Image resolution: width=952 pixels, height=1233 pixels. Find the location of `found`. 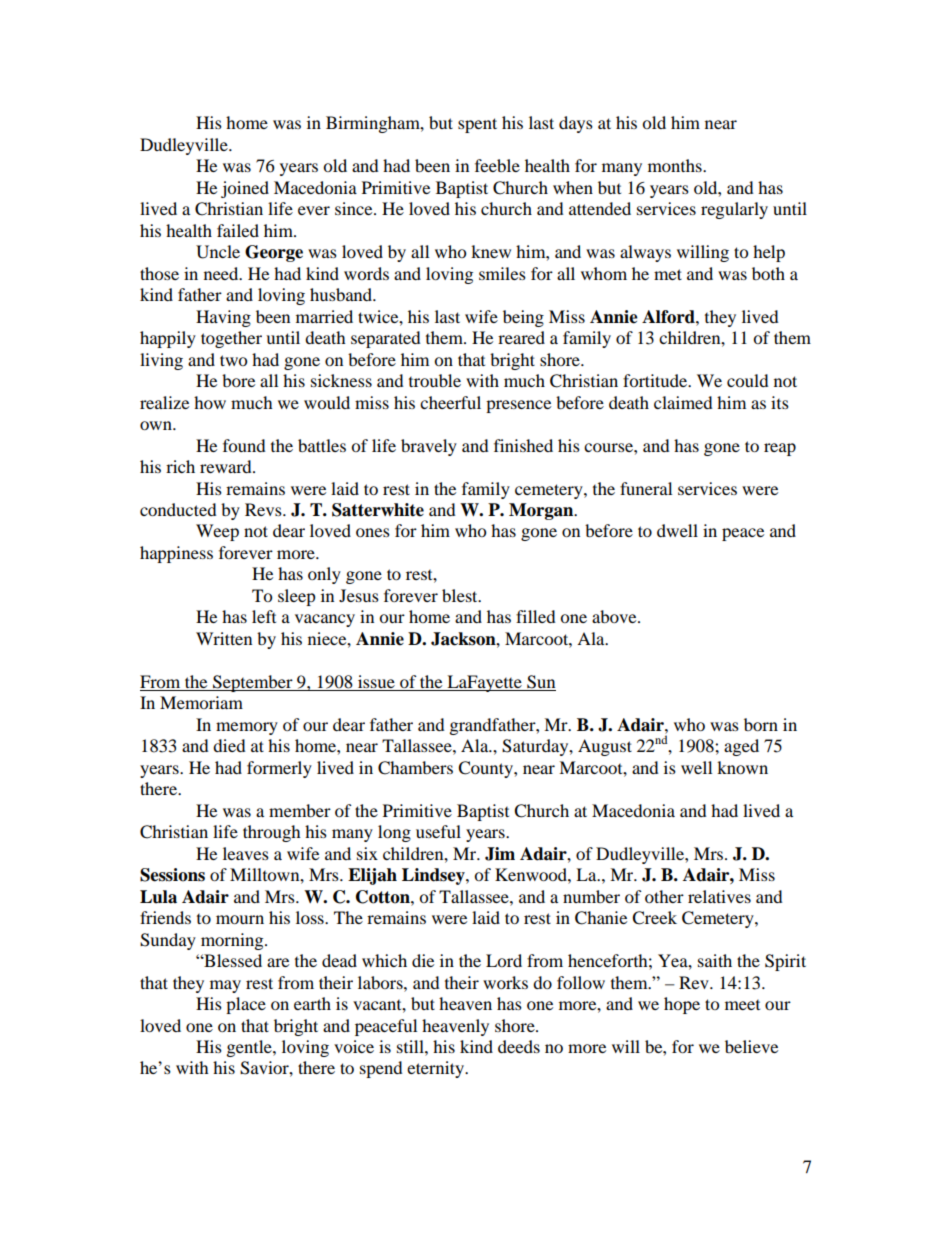

found is located at coordinates (244, 445).
